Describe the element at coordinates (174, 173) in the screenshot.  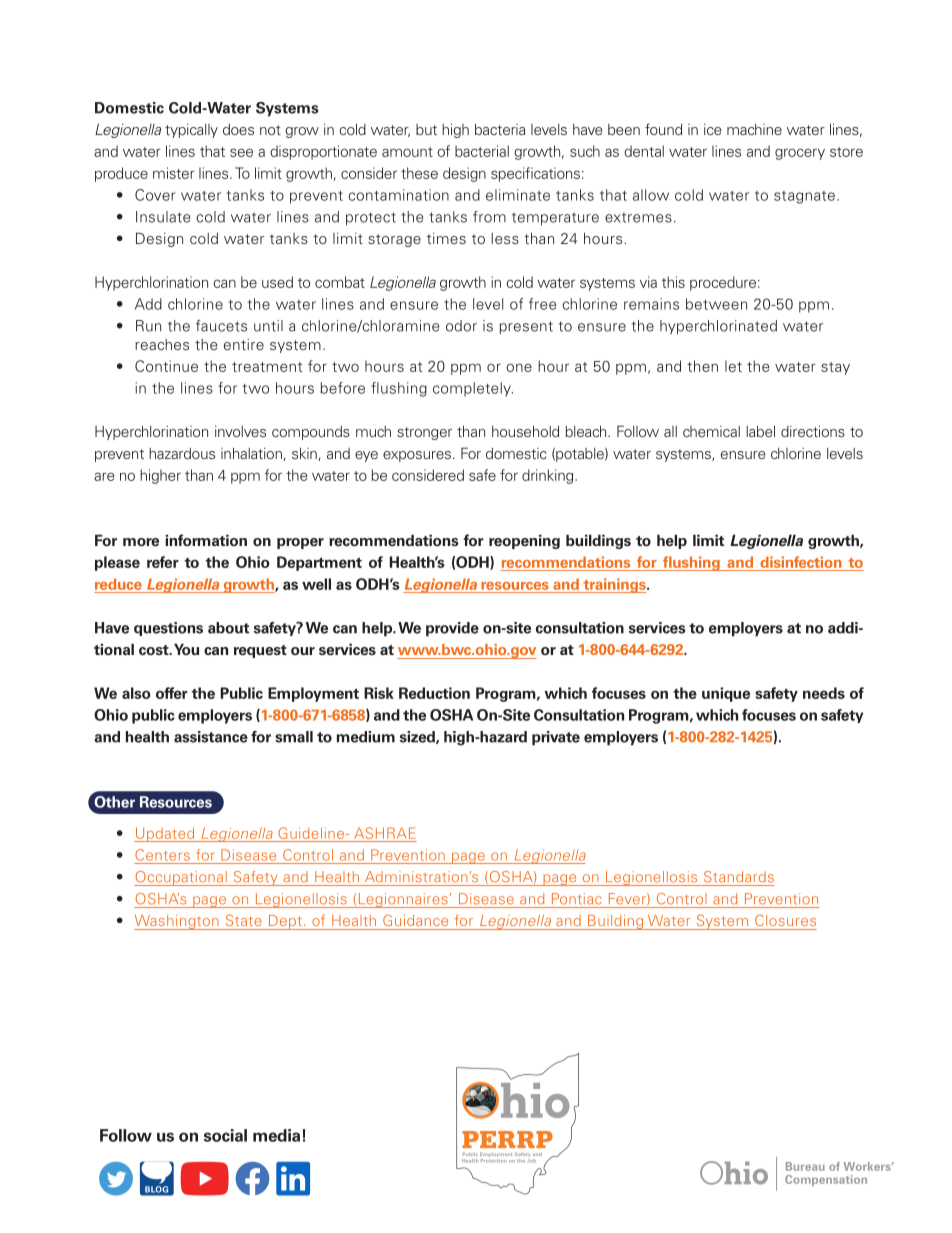
I see `mister` at that location.
